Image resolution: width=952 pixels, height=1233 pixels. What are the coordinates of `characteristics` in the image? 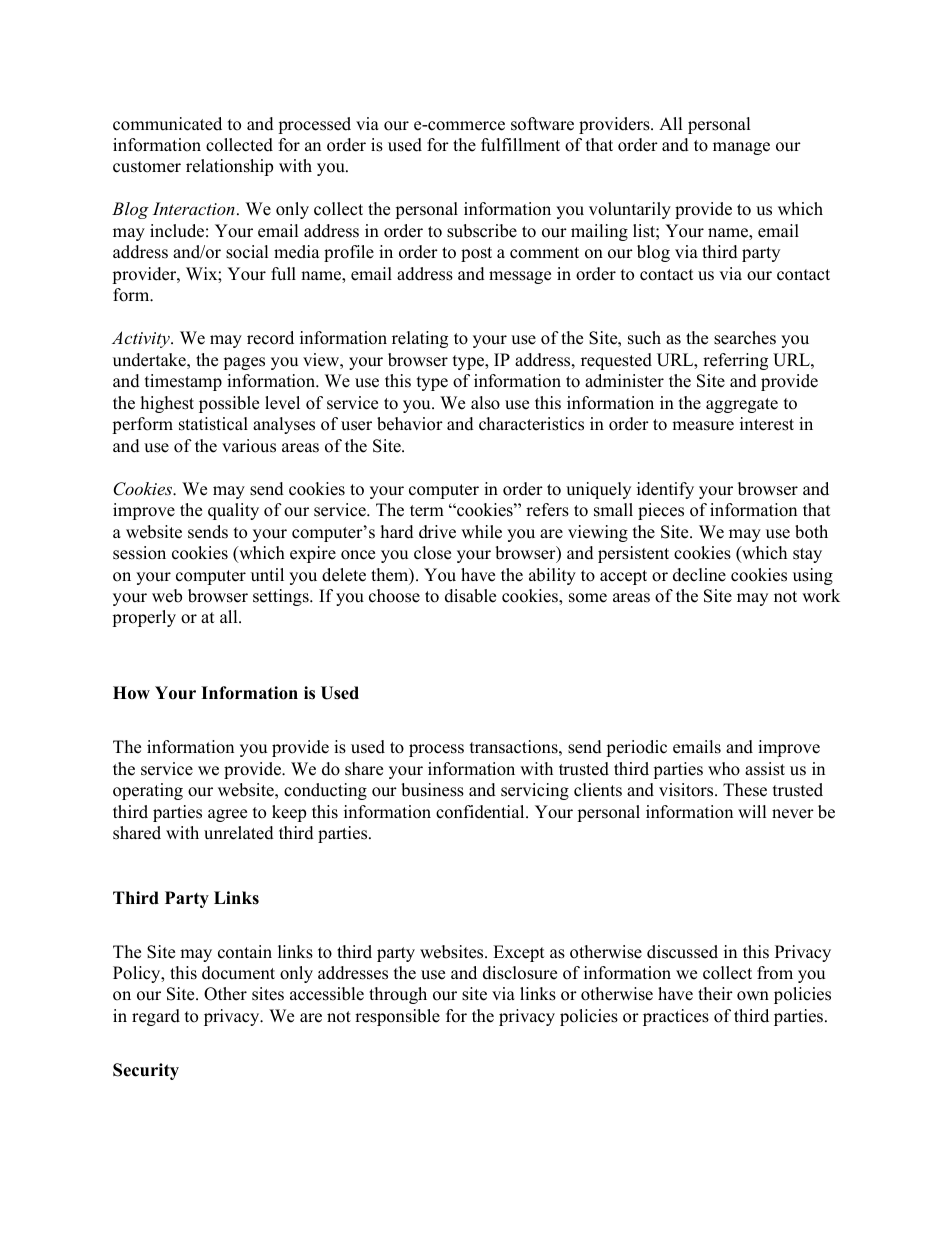 It's located at (531, 424).
